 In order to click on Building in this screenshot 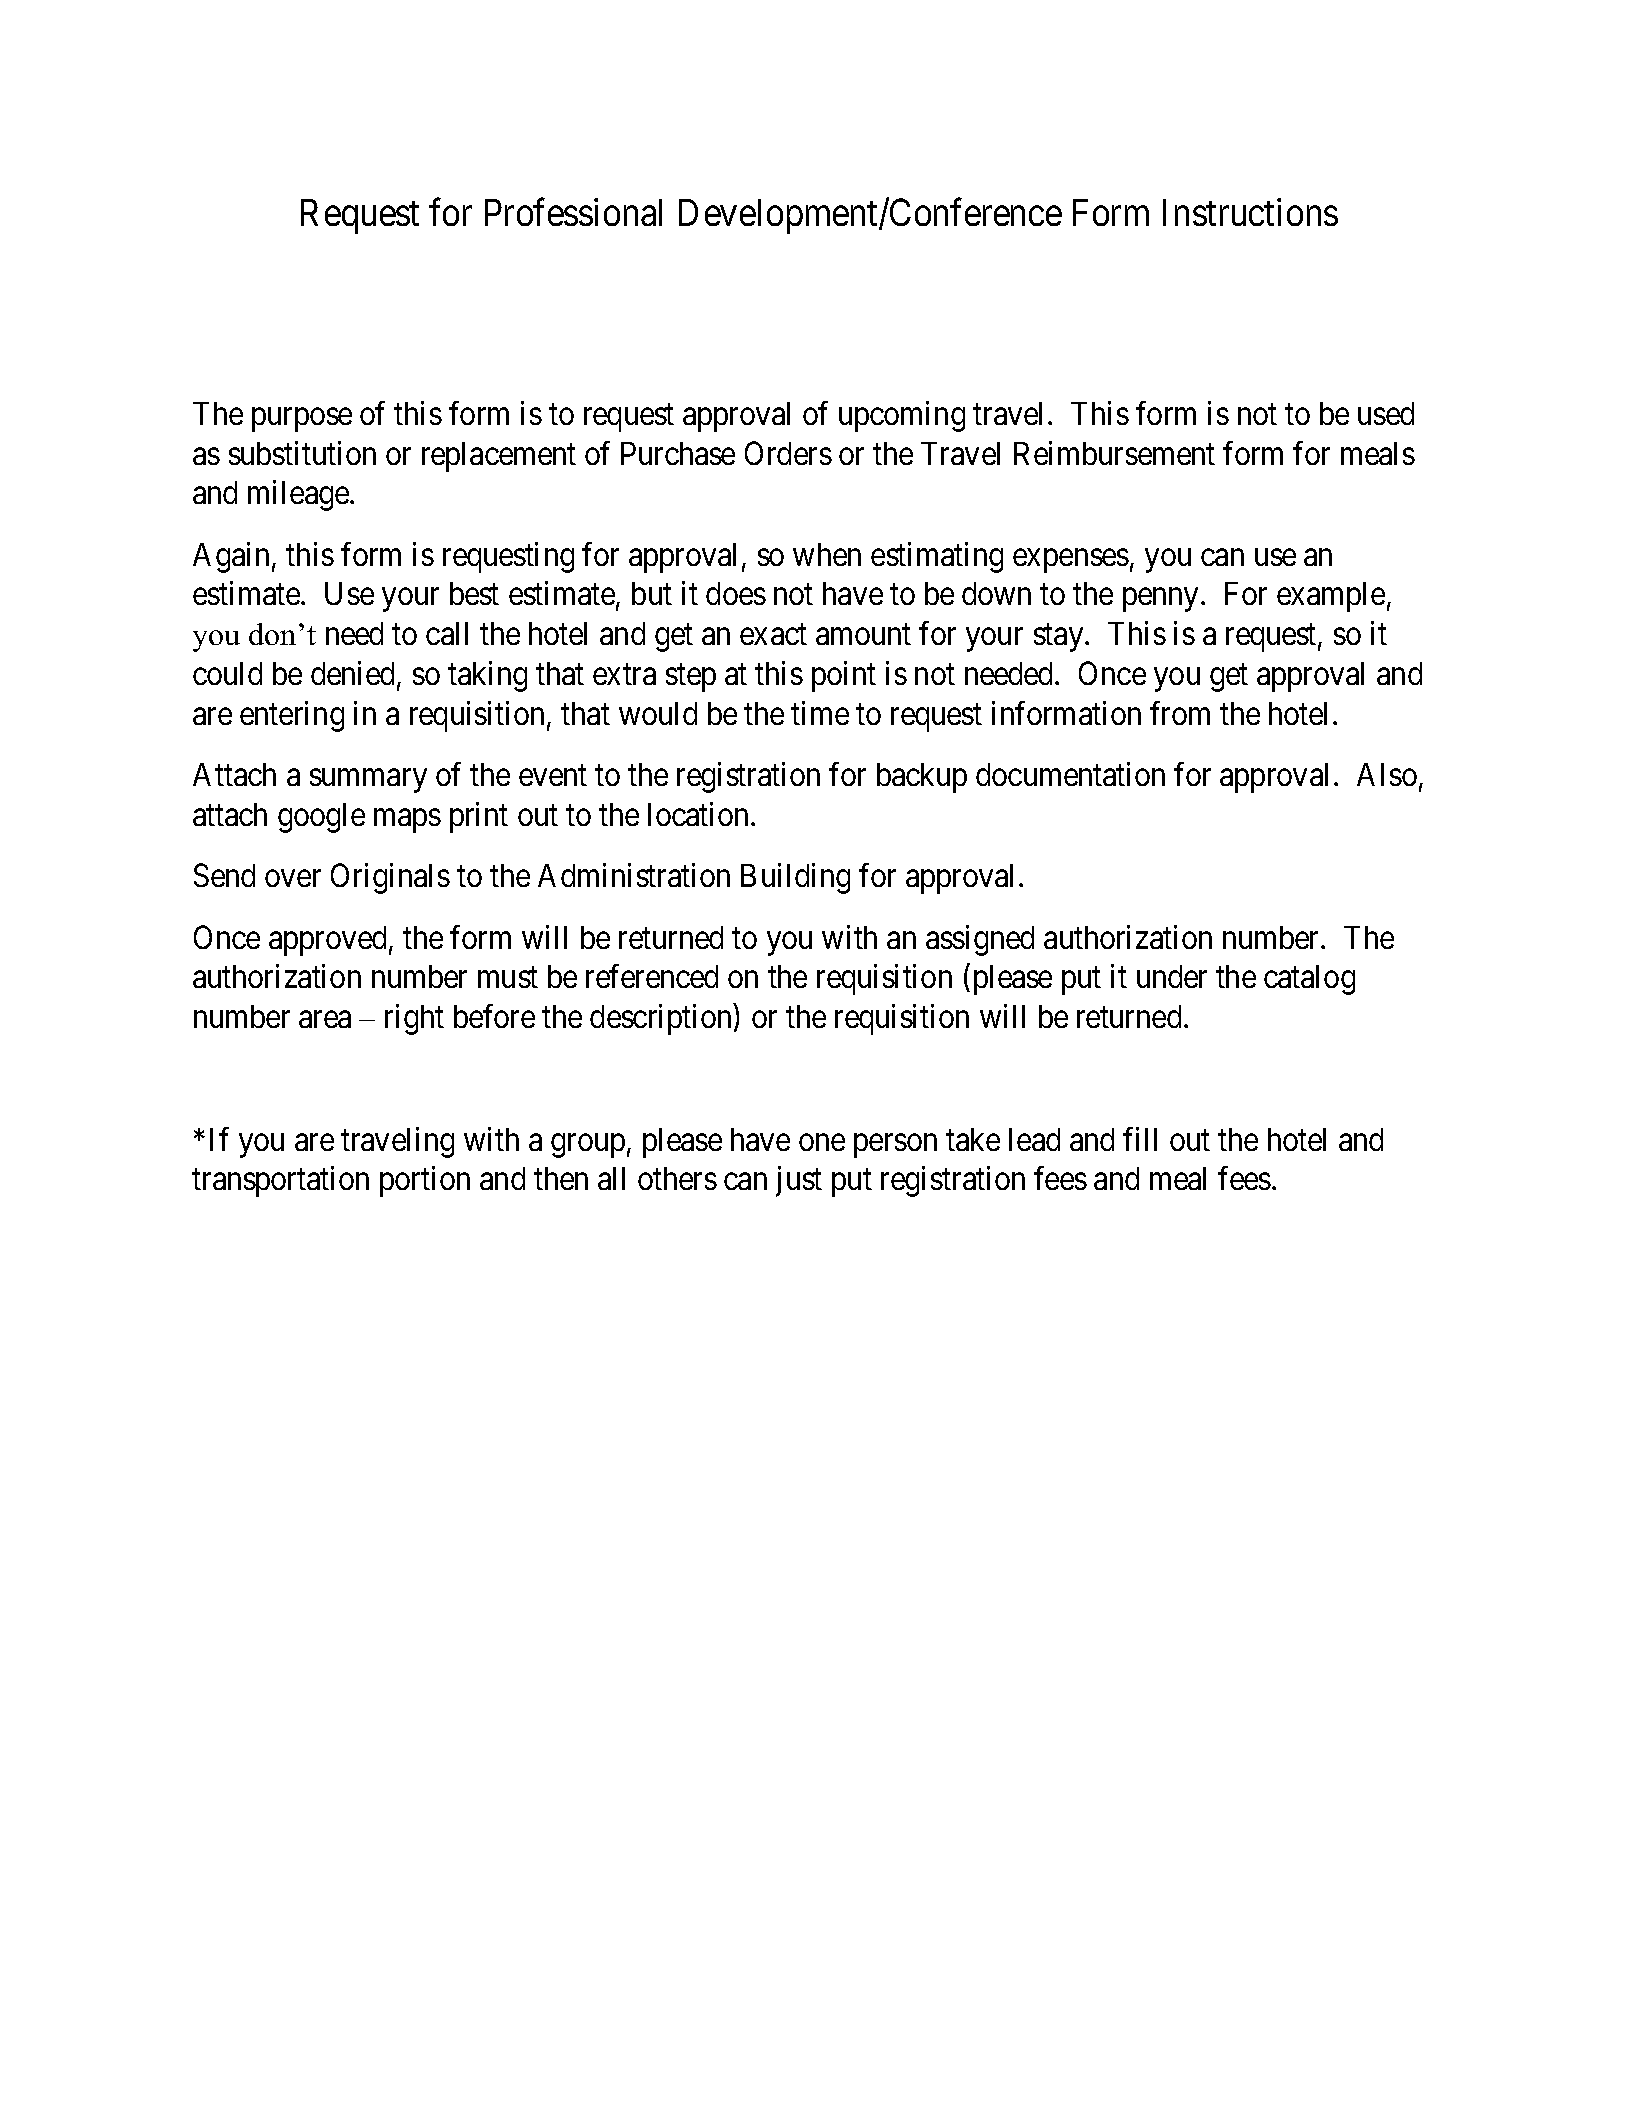, I will do `click(795, 878)`.
